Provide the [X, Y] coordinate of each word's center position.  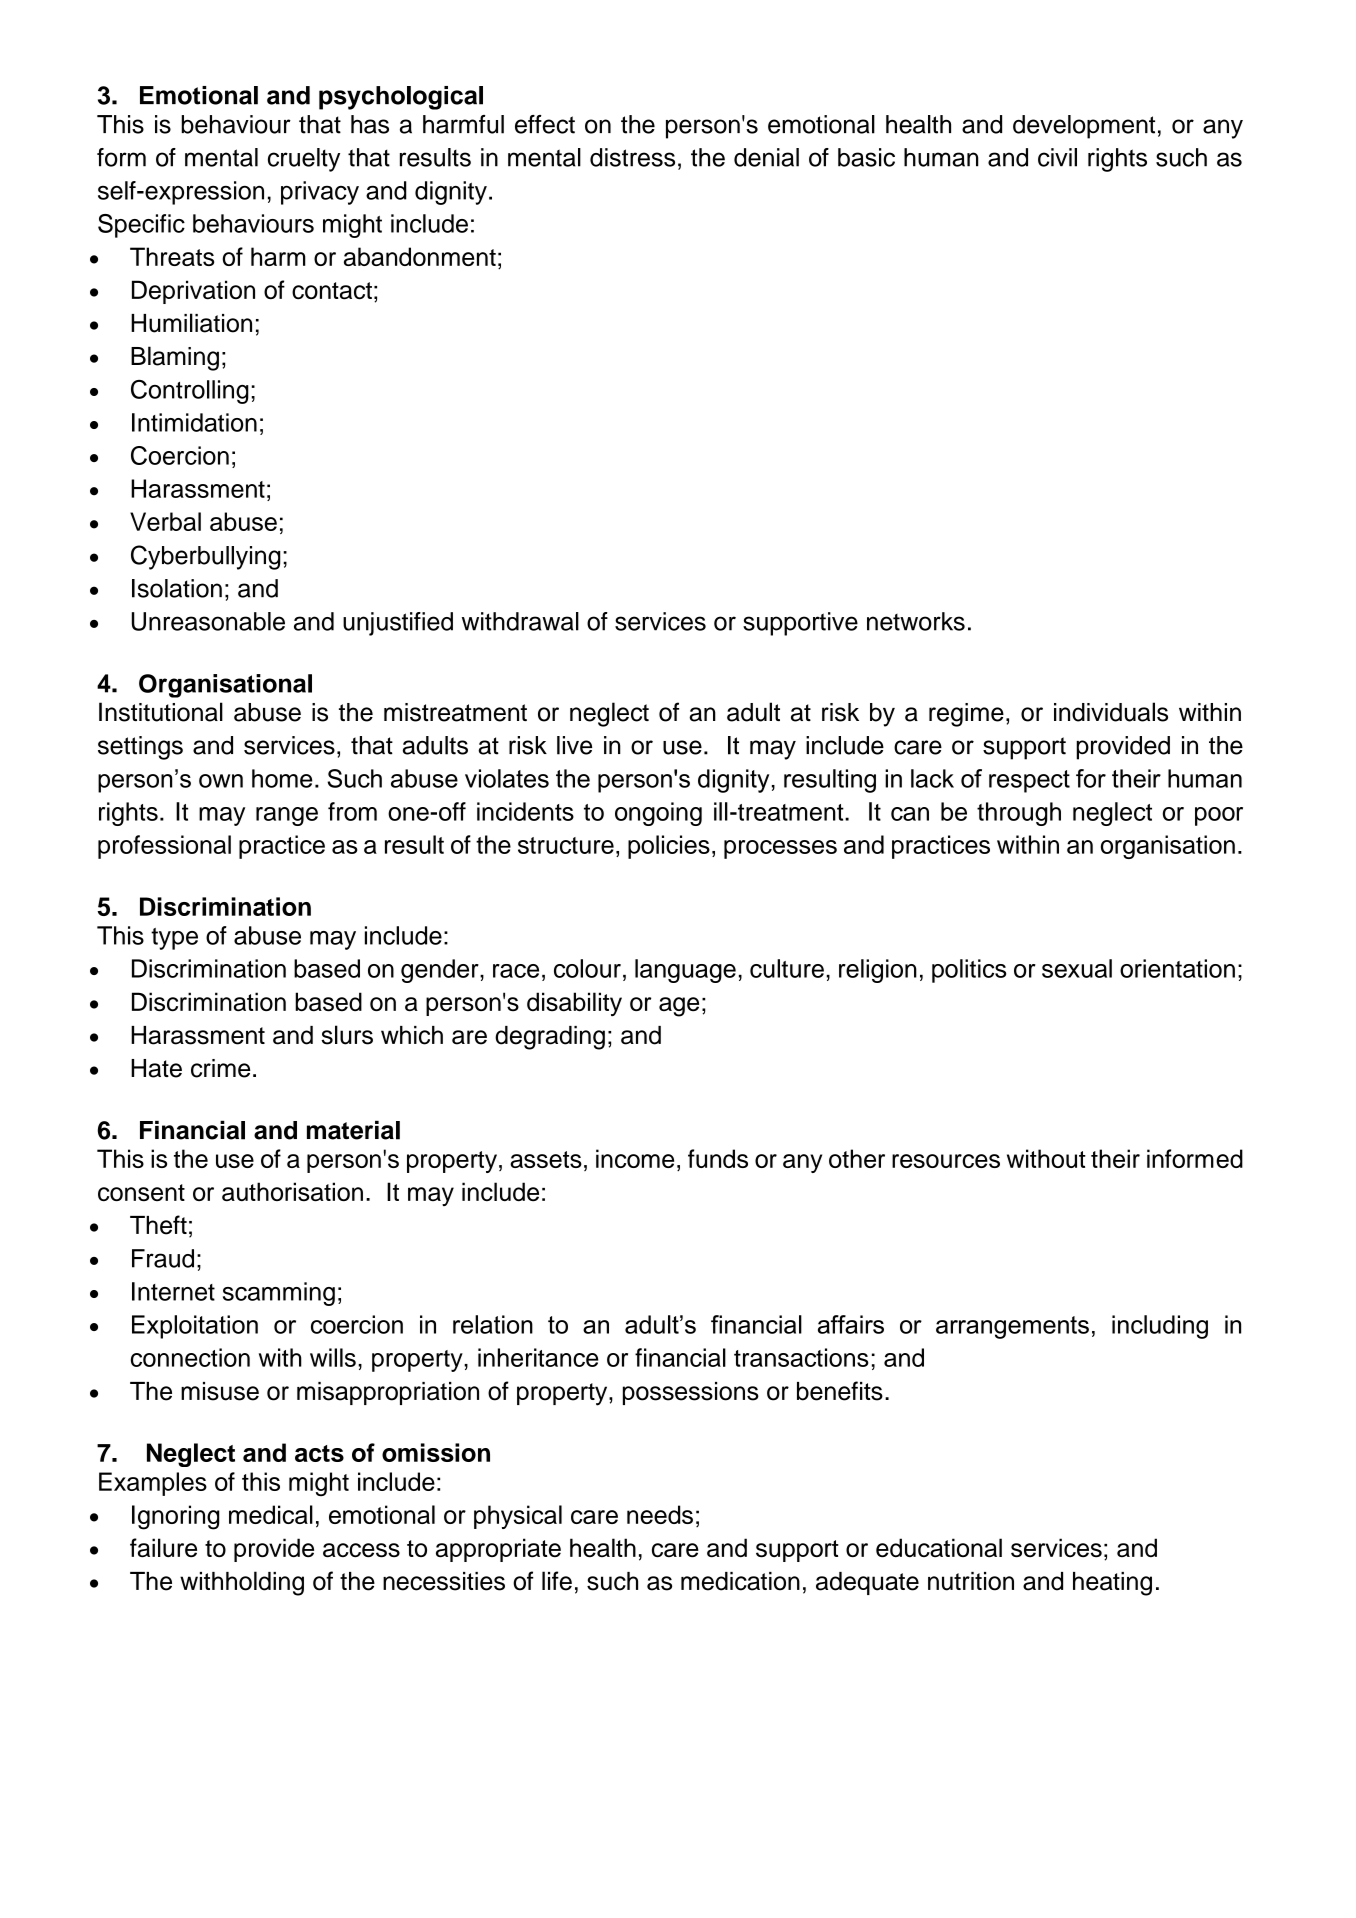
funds [718, 1158]
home [282, 778]
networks [916, 621]
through [1019, 814]
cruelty [304, 160]
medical [271, 1514]
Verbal [165, 521]
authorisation [292, 1192]
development [1084, 127]
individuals [1111, 712]
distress [632, 157]
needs [660, 1514]
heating [1112, 1584]
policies [669, 847]
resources [946, 1161]
